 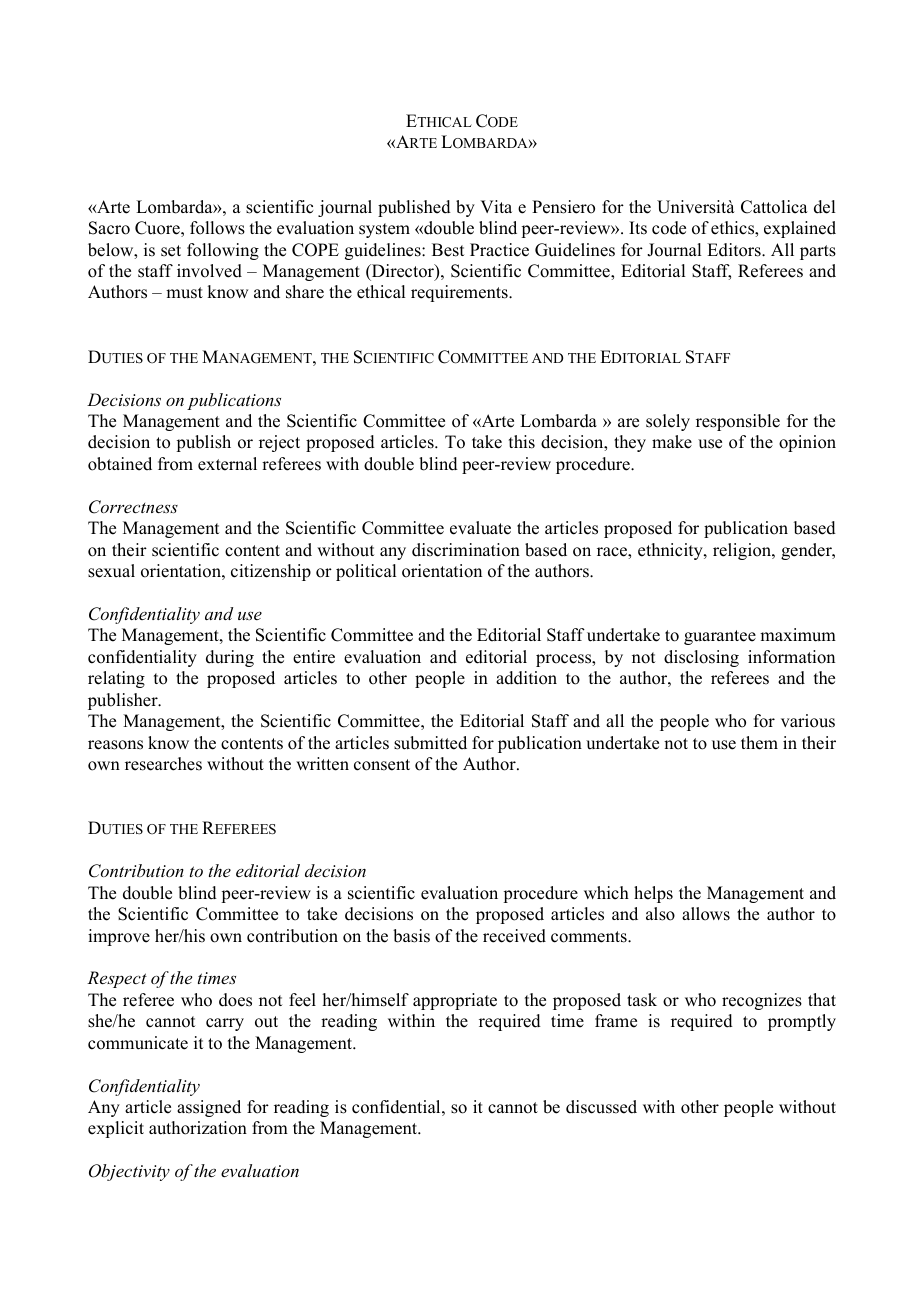 I want to click on assigned, so click(x=209, y=1108).
